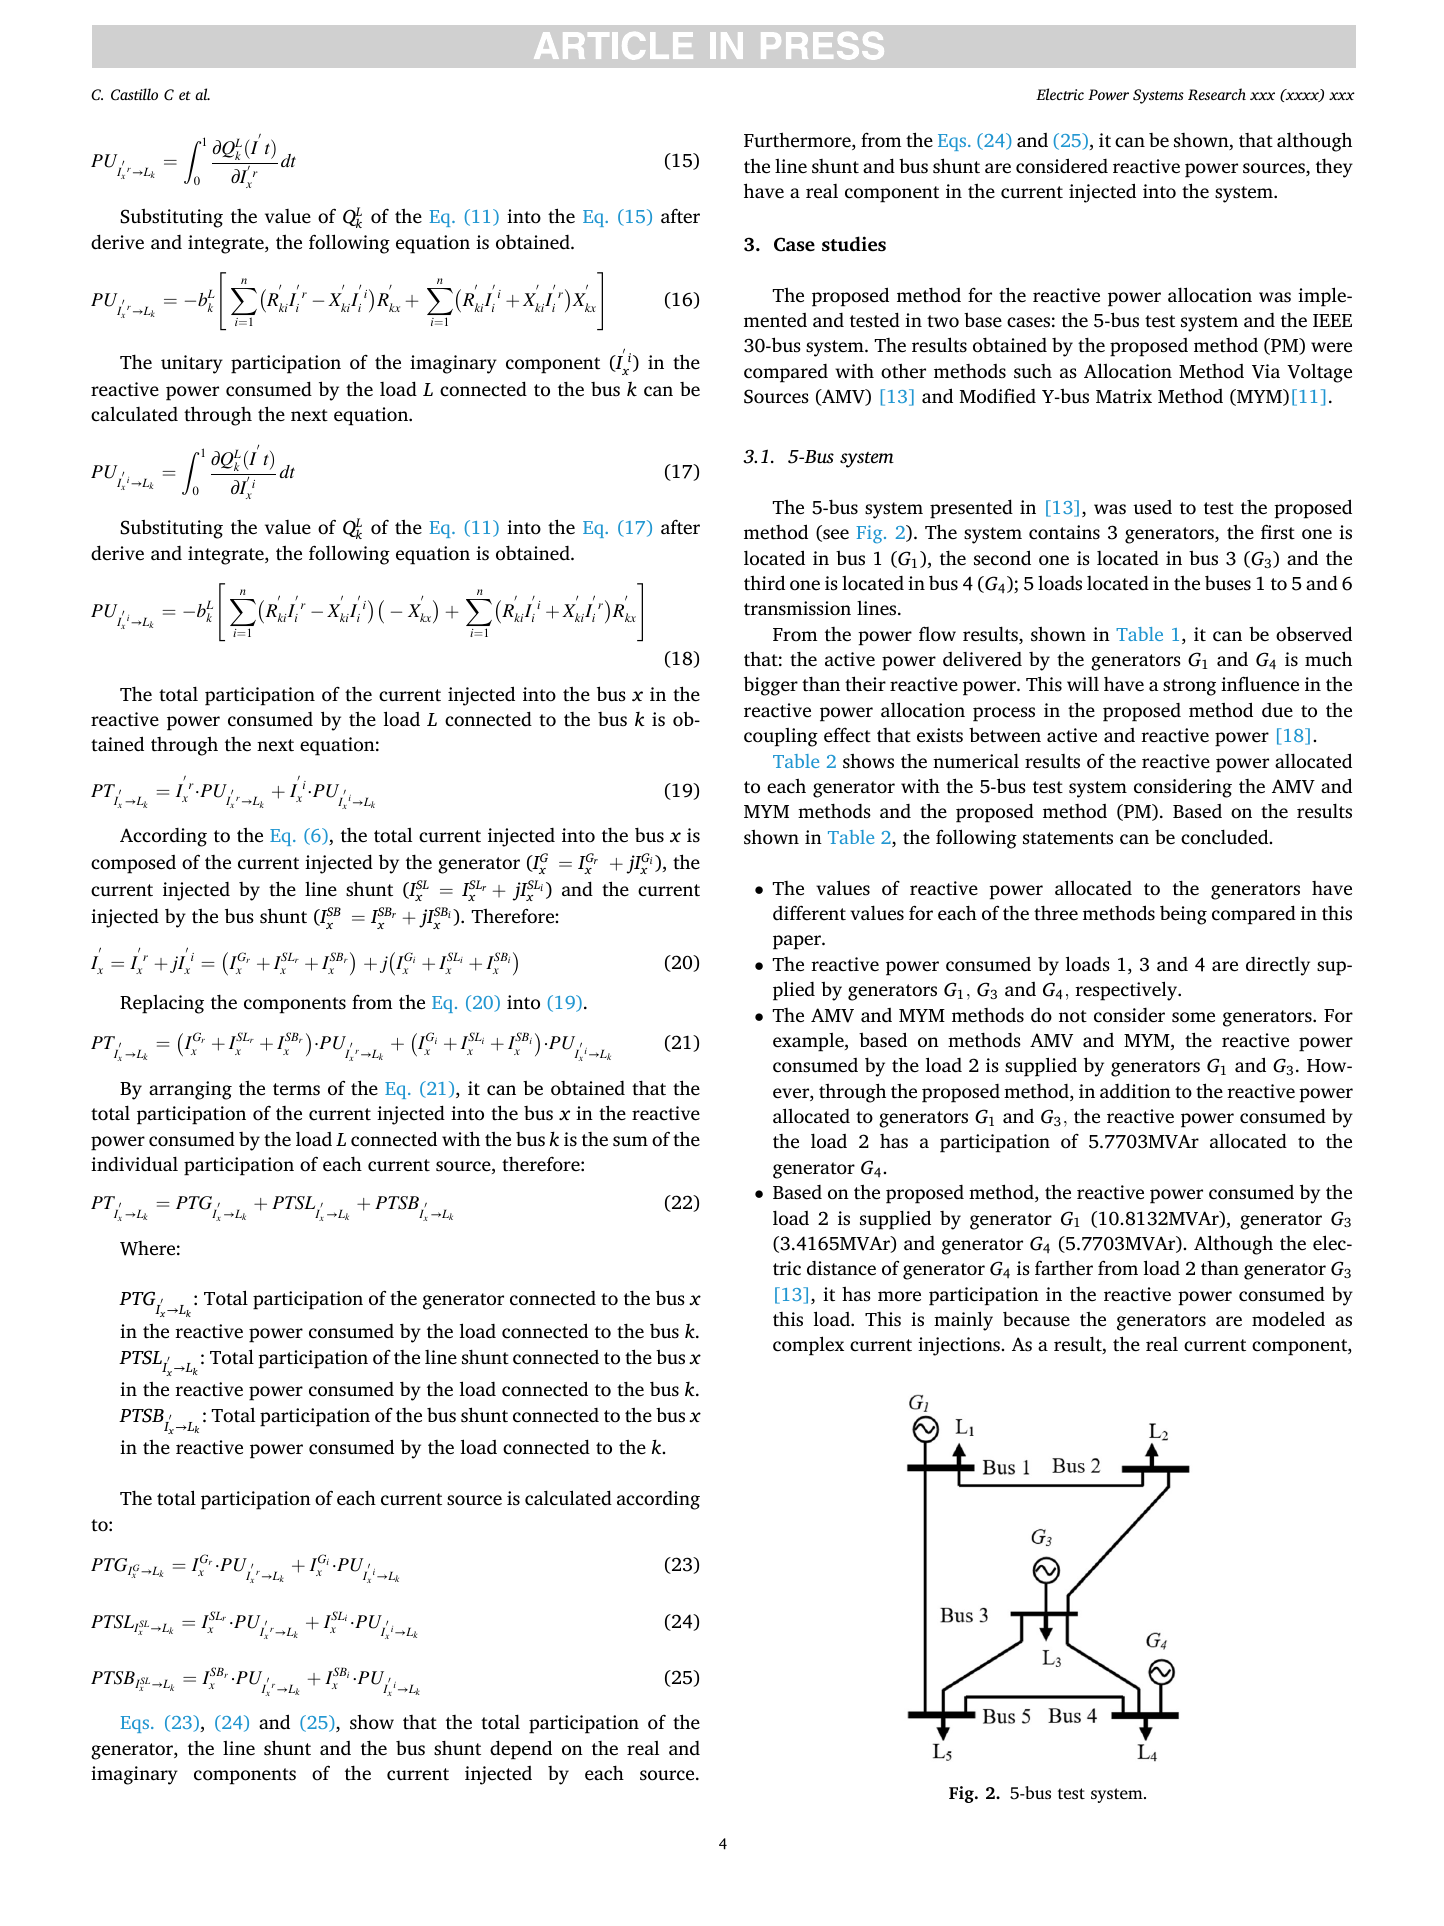  Describe the element at coordinates (162, 1004) in the screenshot. I see `Replacing` at that location.
